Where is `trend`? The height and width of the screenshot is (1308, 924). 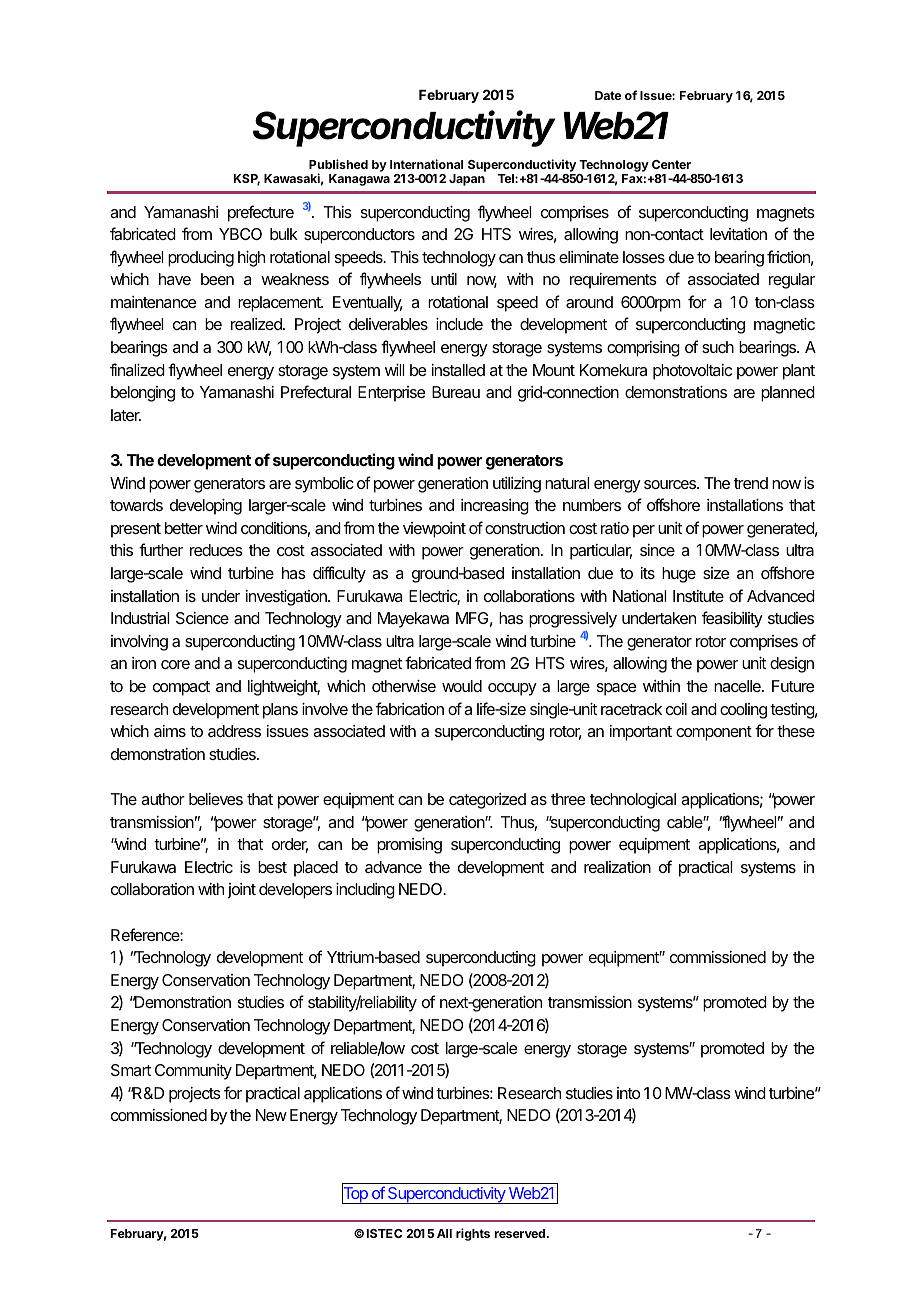
trend is located at coordinates (751, 483).
